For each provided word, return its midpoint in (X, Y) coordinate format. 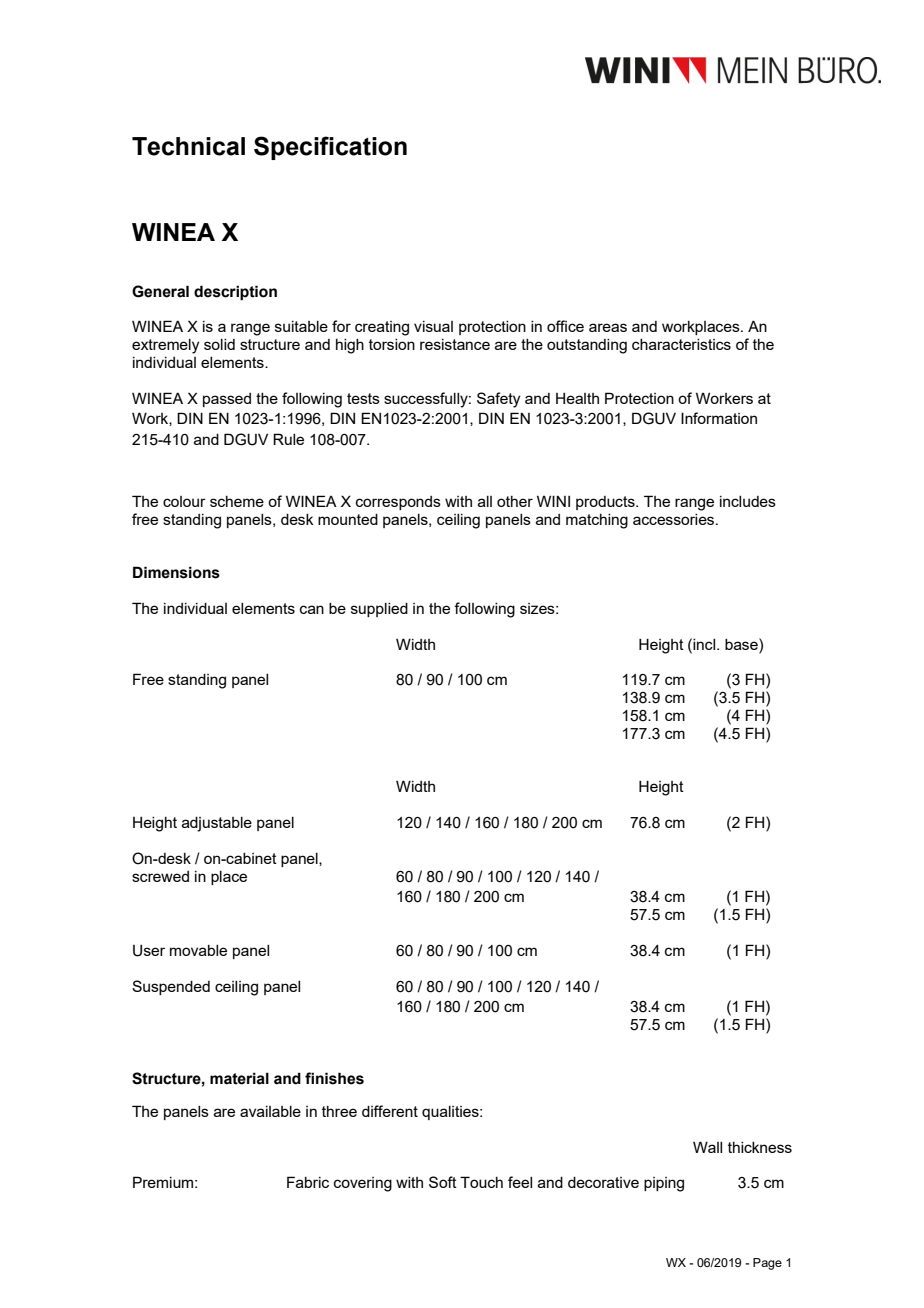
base (742, 644)
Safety (498, 400)
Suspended (171, 987)
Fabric (308, 1182)
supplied (379, 610)
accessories (675, 519)
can (312, 609)
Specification (330, 148)
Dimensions (176, 572)
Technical (188, 146)
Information (719, 418)
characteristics (681, 344)
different (390, 1111)
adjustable (217, 824)
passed (227, 400)
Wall (707, 1147)
